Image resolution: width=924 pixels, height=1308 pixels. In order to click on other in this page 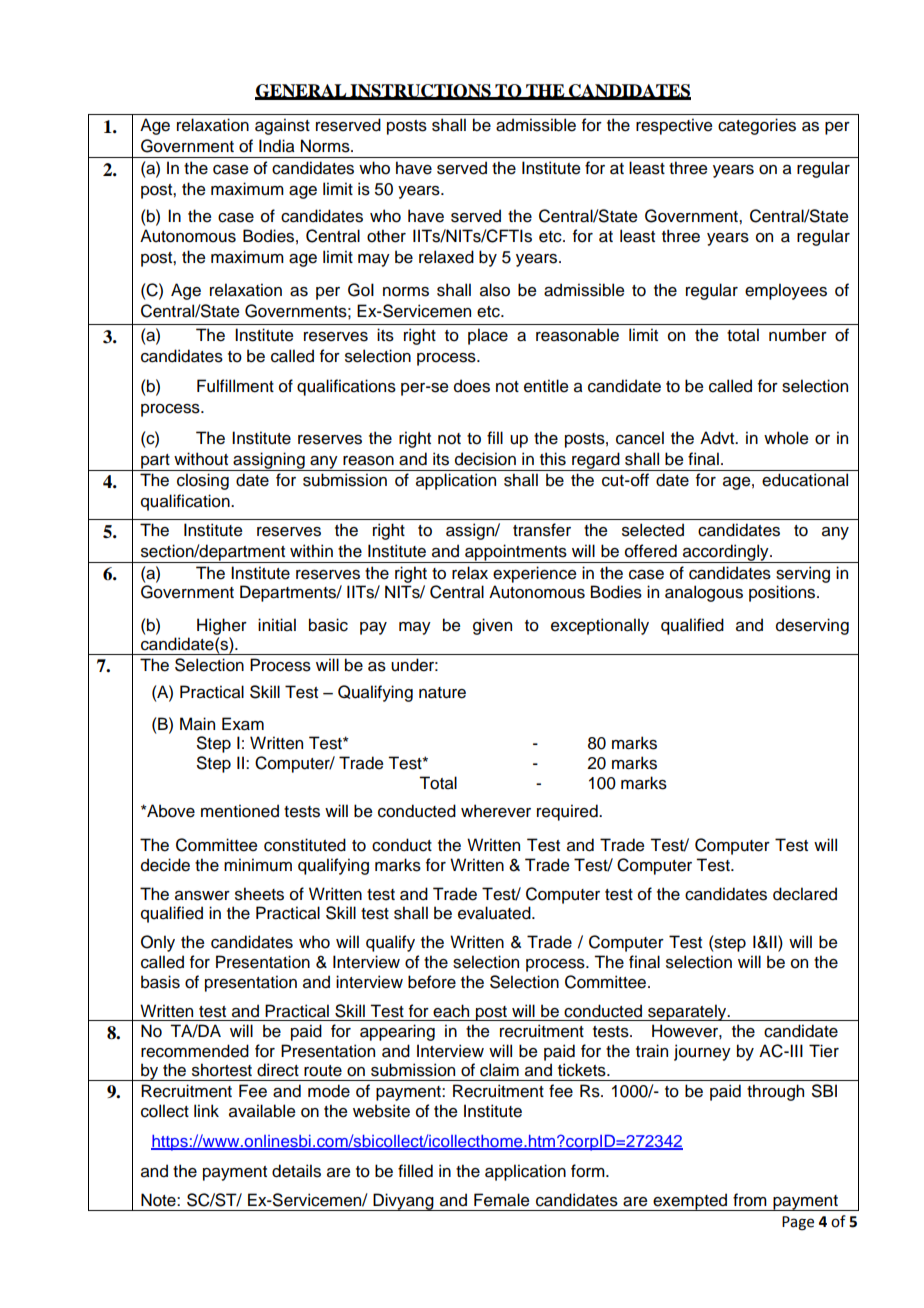, I will do `click(386, 236)`.
